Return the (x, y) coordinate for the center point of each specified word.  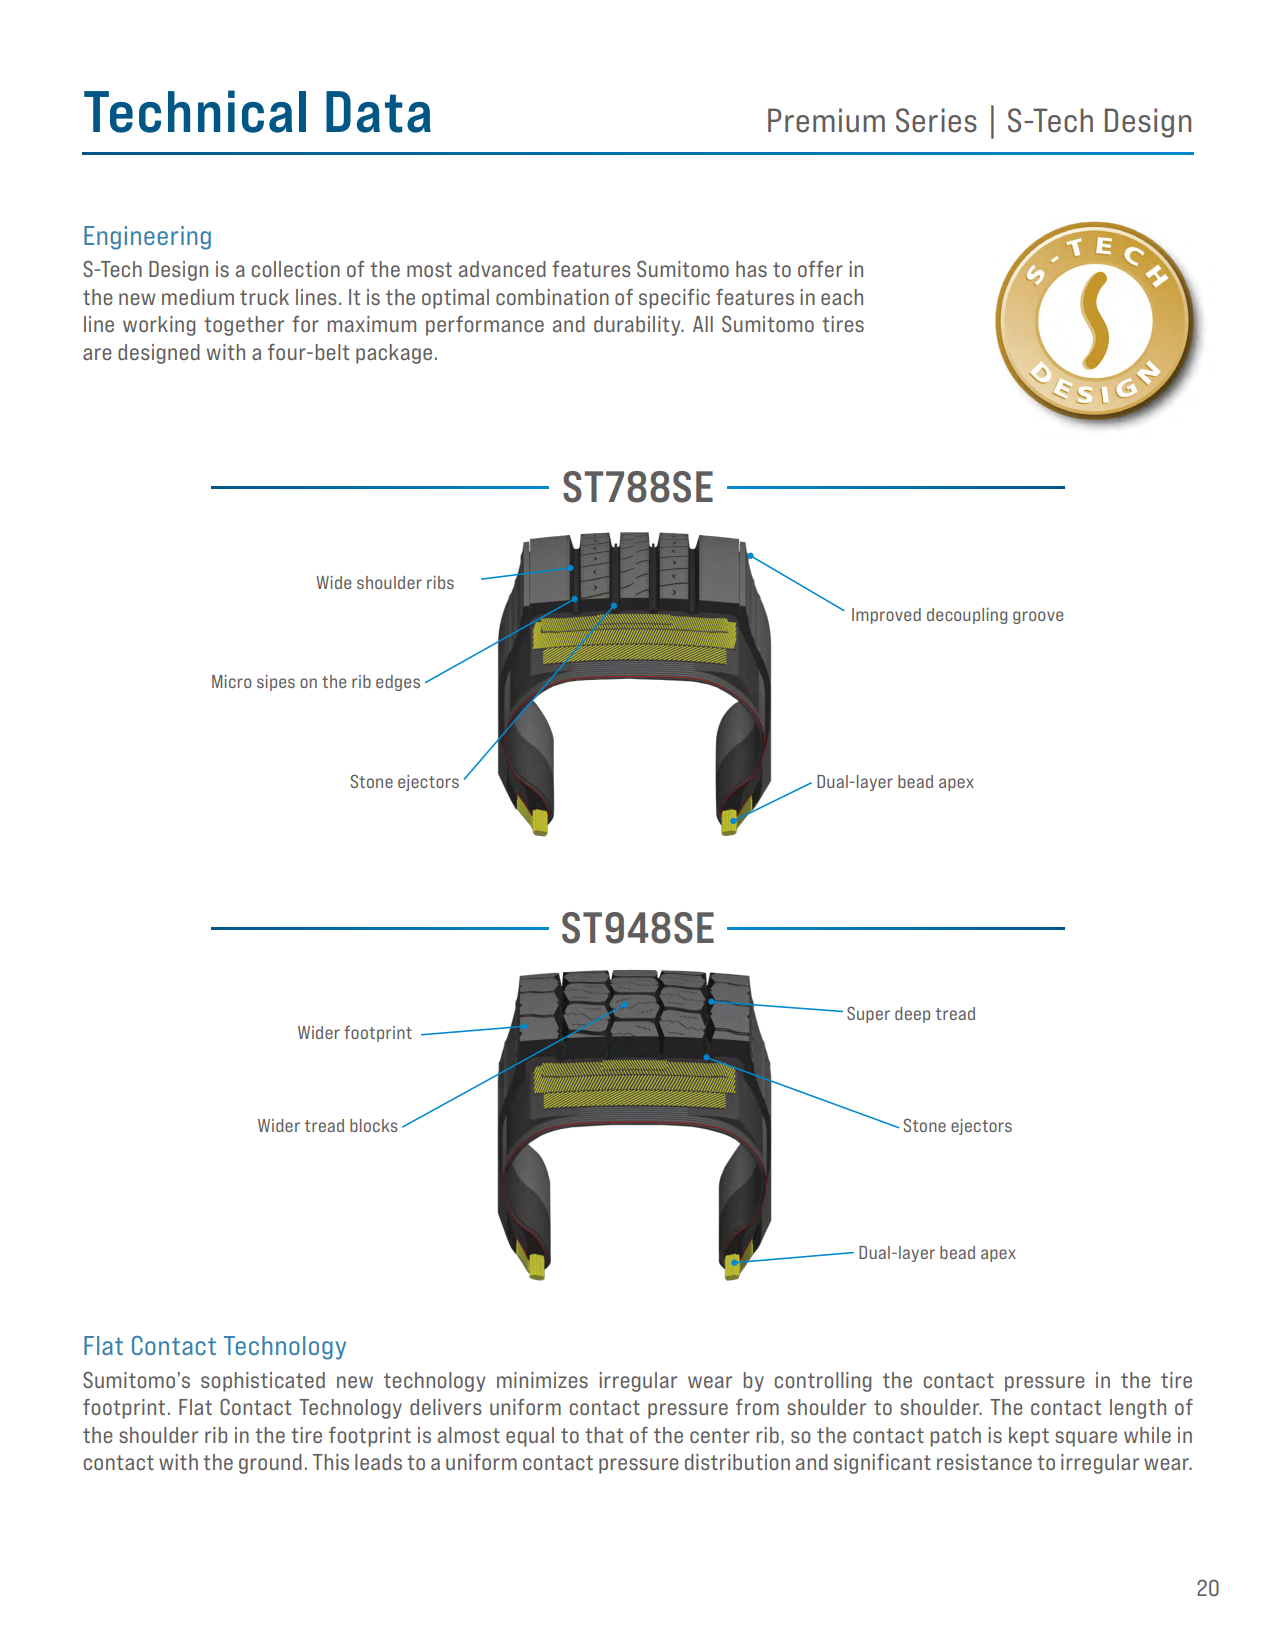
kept (1029, 1437)
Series (936, 120)
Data (378, 112)
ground (270, 1464)
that (604, 1435)
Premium (826, 120)
